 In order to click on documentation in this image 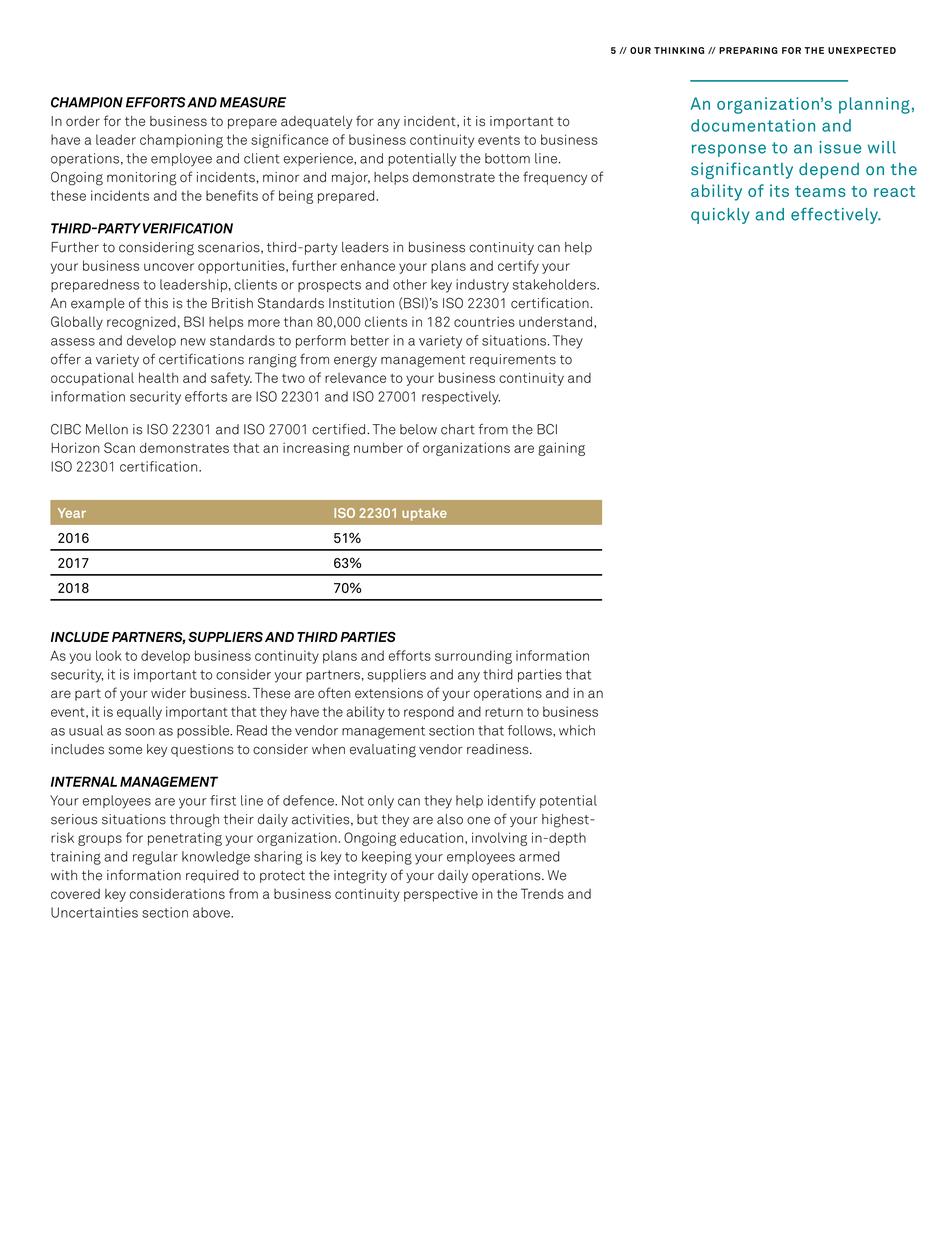, I will do `click(753, 125)`.
